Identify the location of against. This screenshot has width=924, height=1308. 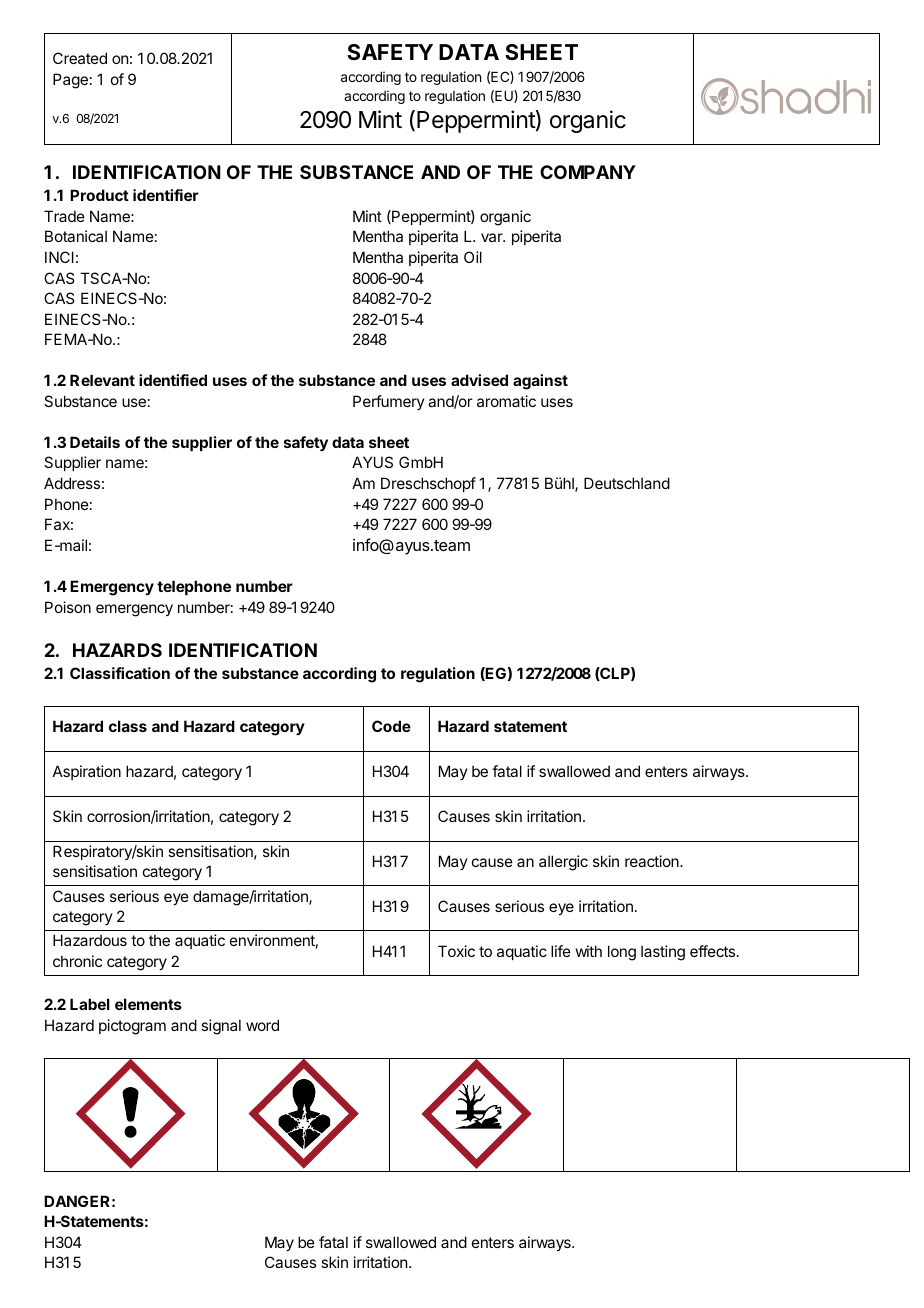
(540, 382).
